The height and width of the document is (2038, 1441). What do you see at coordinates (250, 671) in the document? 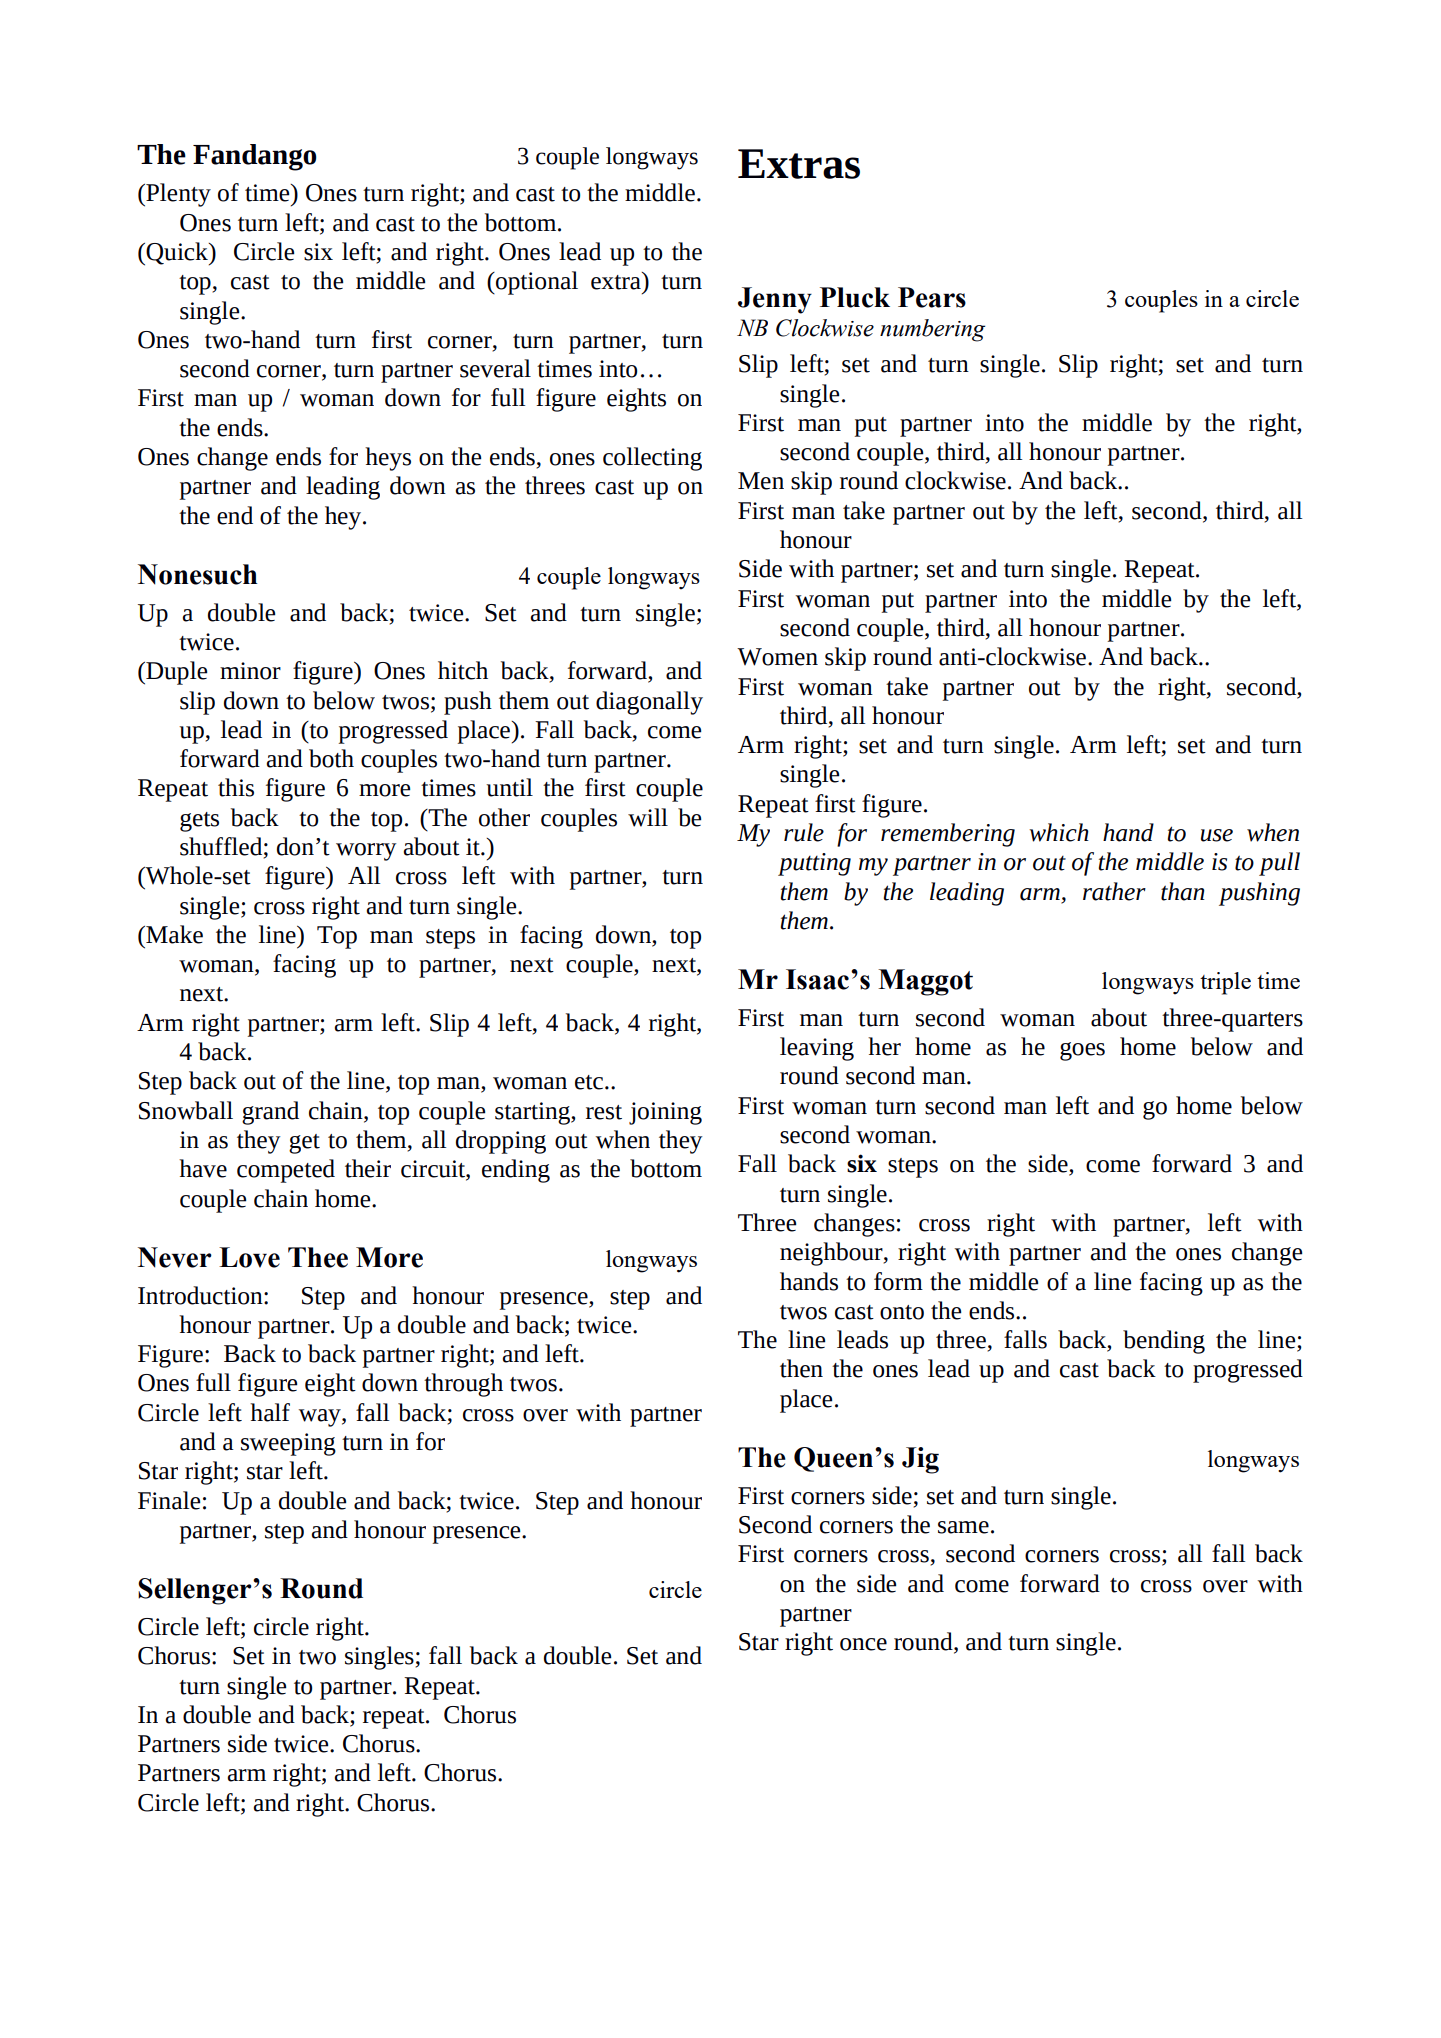
I see `minor` at bounding box center [250, 671].
